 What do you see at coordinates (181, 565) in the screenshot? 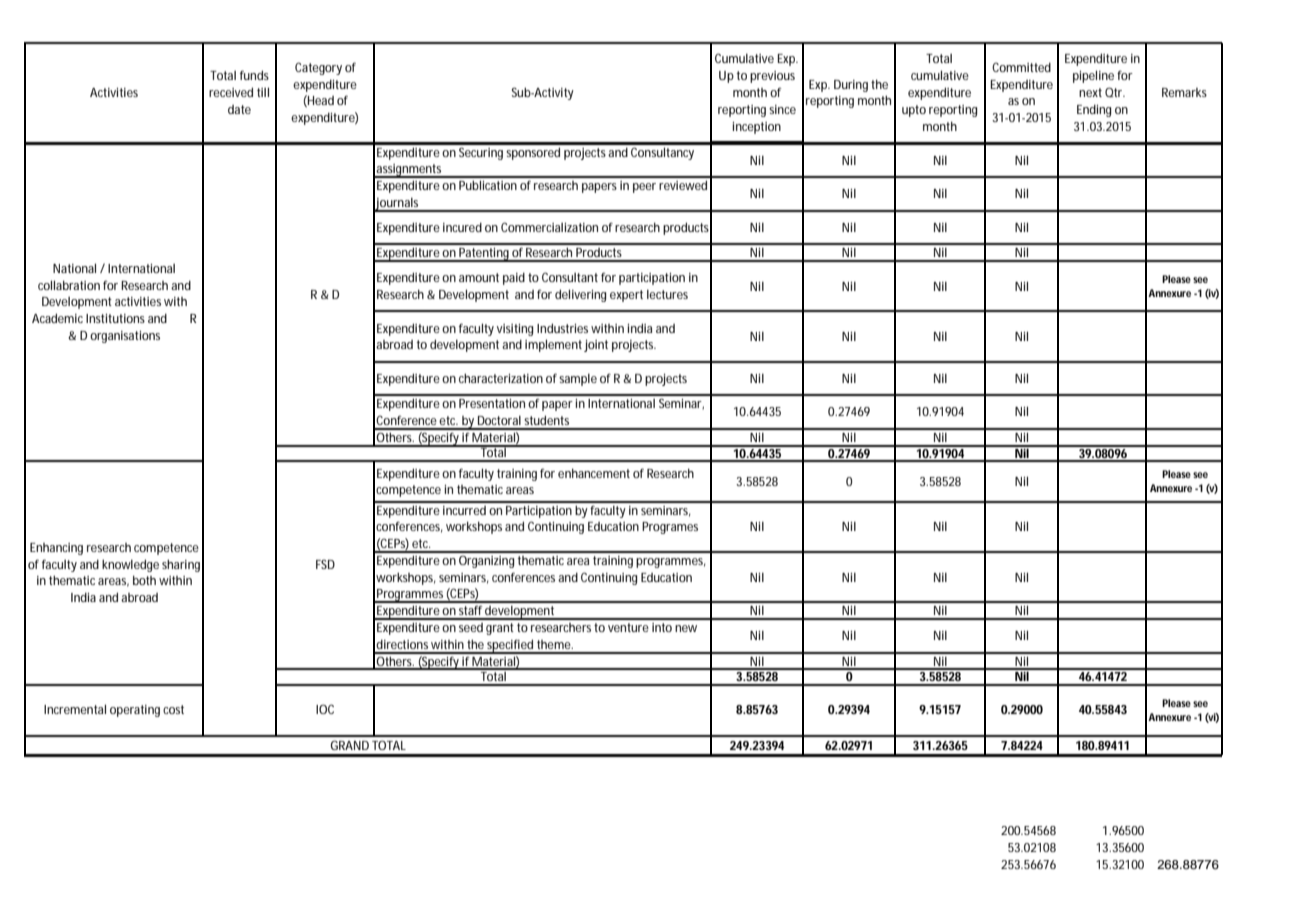
I see `sharing` at bounding box center [181, 565].
